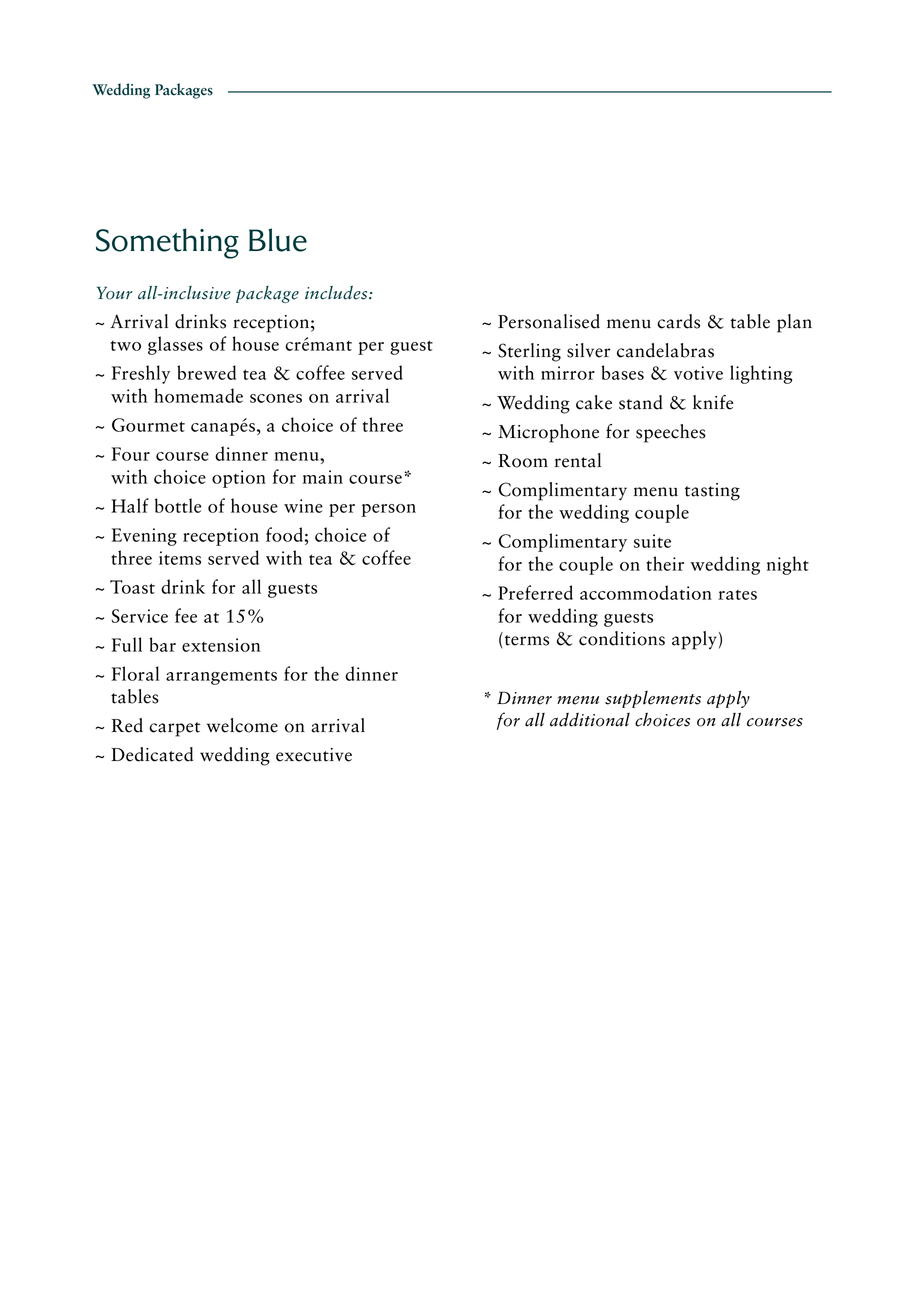  What do you see at coordinates (529, 352) in the screenshot?
I see `Sterling` at bounding box center [529, 352].
